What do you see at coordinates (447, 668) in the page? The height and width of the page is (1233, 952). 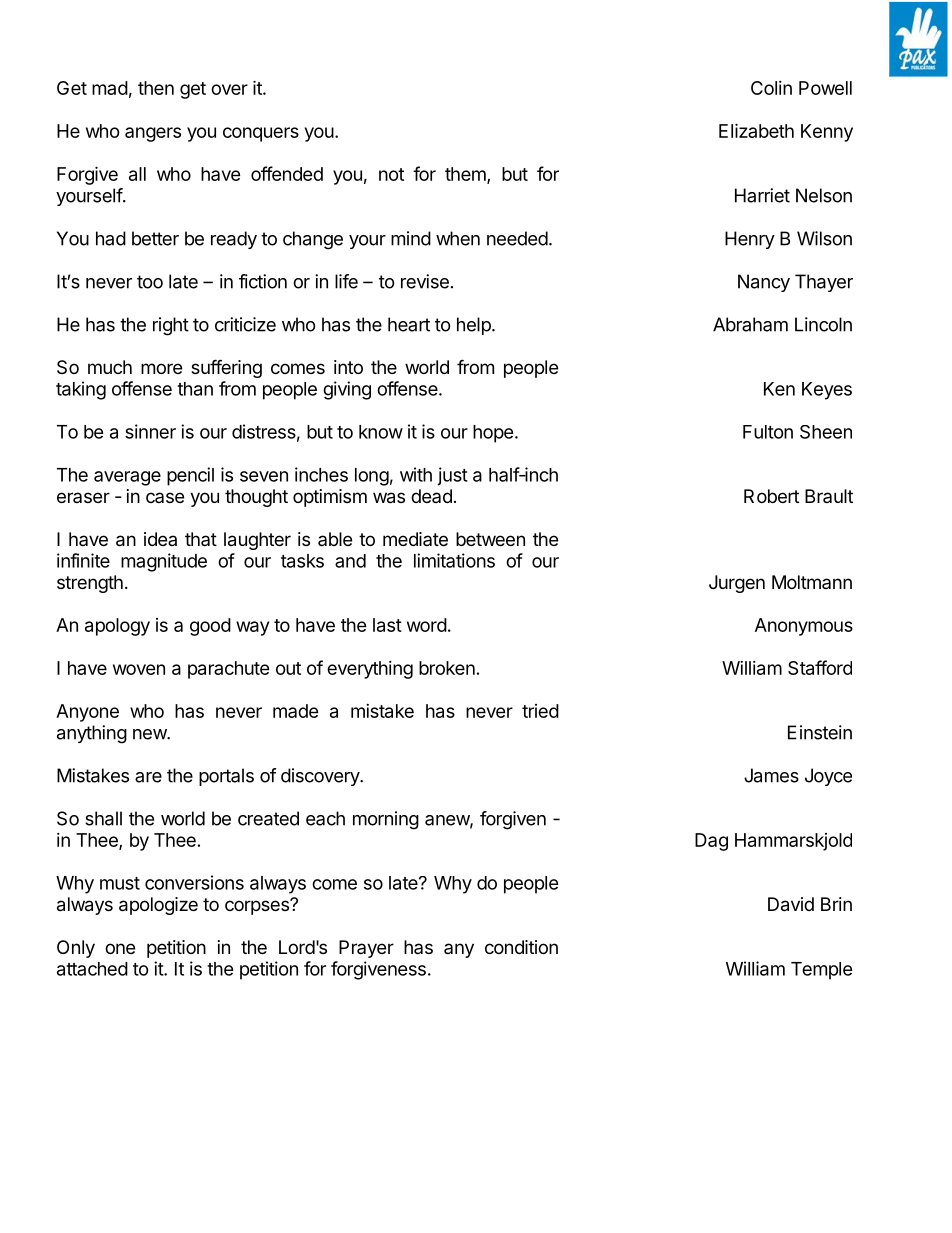 I see `broken` at bounding box center [447, 668].
